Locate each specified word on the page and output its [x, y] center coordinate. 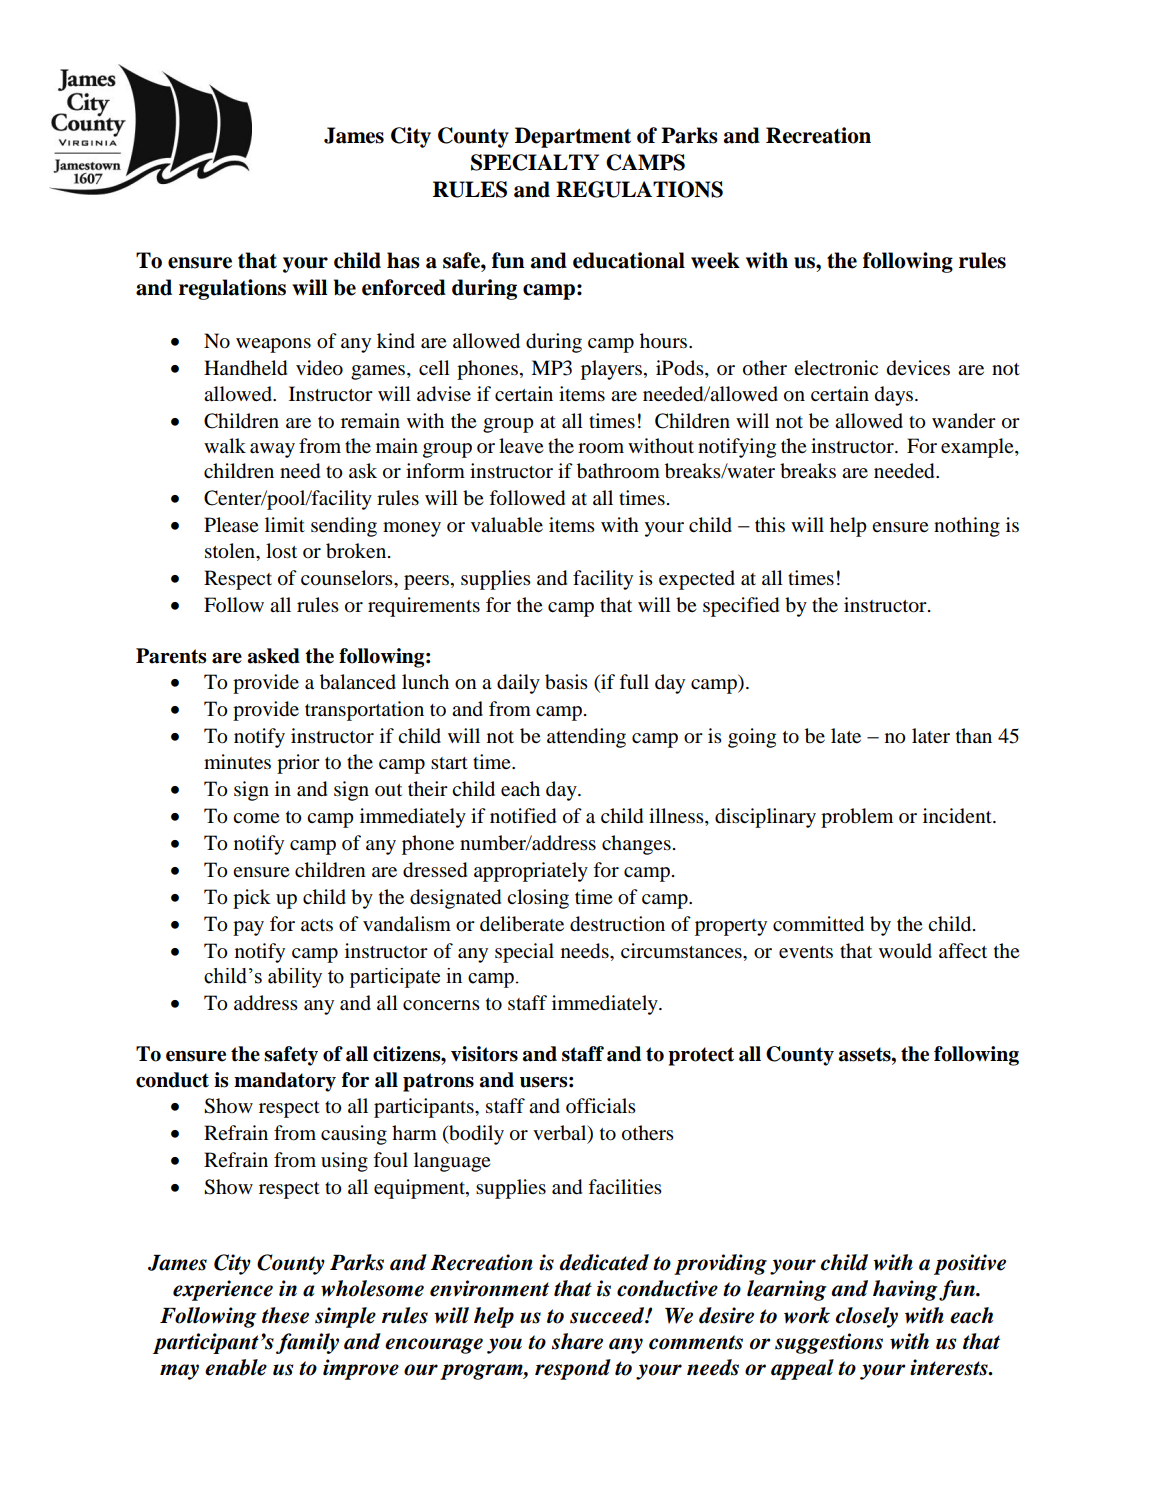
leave [521, 446]
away [272, 450]
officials [601, 1105]
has [403, 260]
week [715, 260]
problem [857, 818]
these [285, 1315]
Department [573, 137]
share [577, 1341]
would [905, 951]
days [894, 396]
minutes [237, 762]
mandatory [285, 1082]
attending [586, 738]
